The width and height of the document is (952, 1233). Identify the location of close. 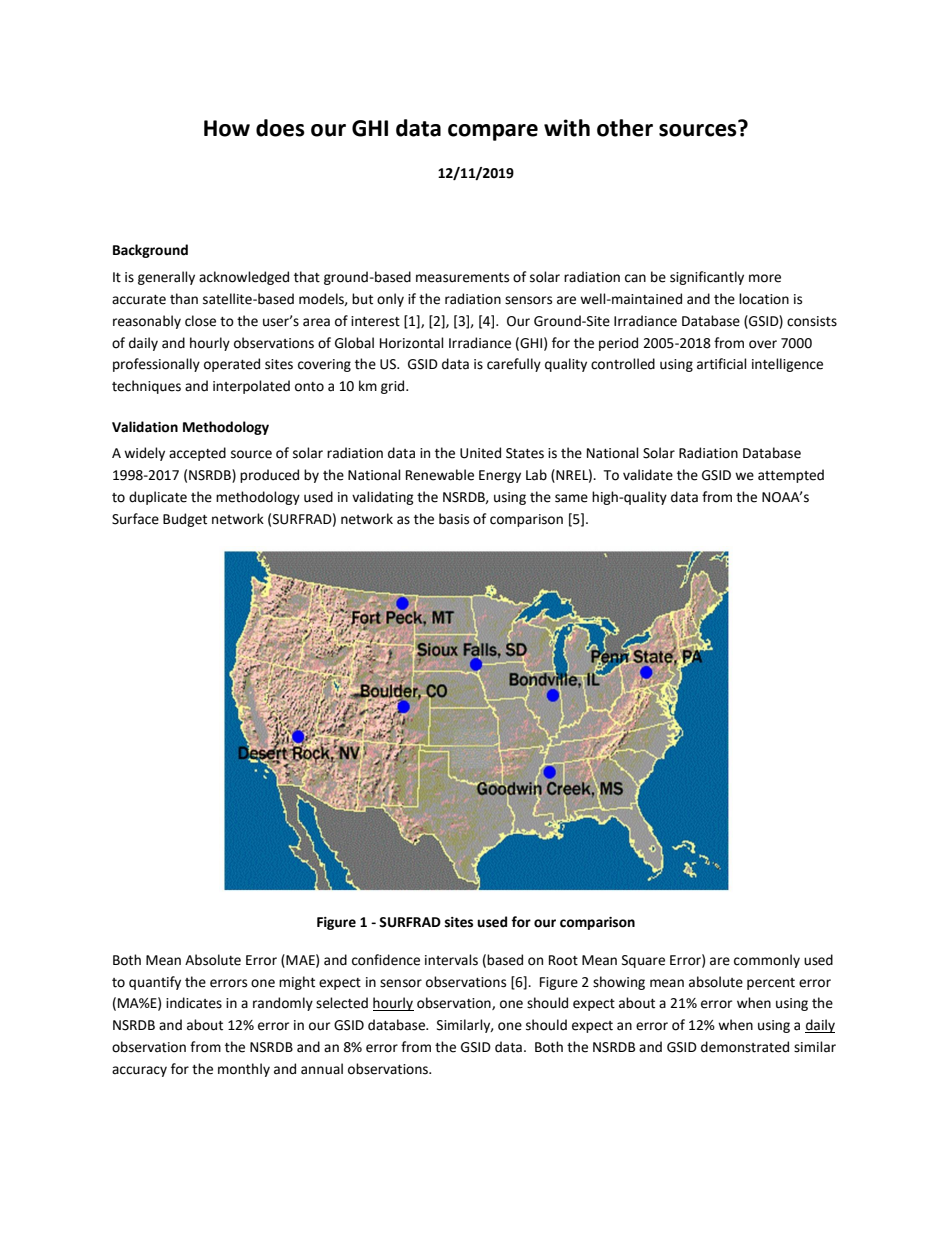
(200, 321).
